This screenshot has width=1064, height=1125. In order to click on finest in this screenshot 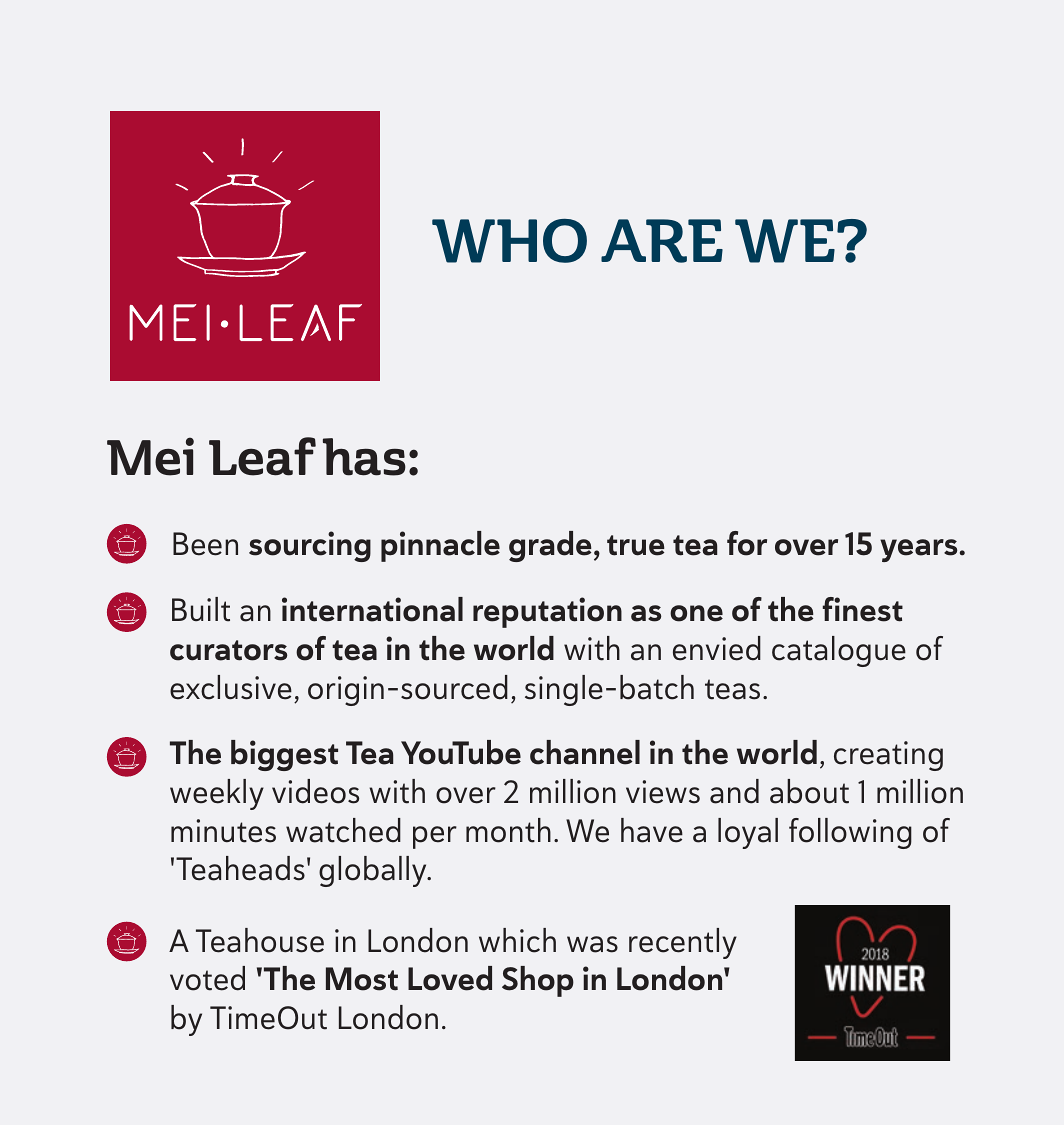, I will do `click(863, 609)`.
